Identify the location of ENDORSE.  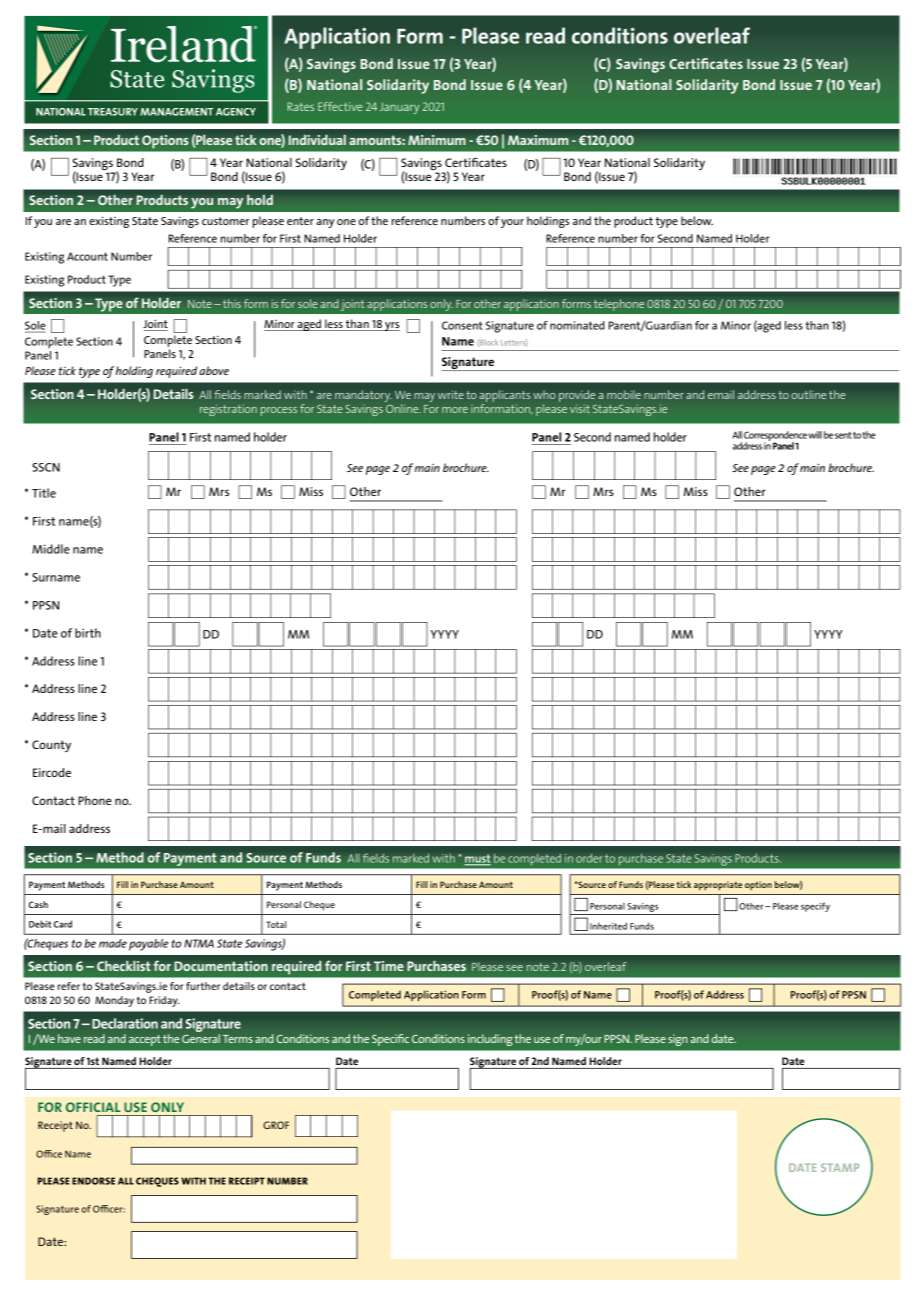
(93, 1181).
